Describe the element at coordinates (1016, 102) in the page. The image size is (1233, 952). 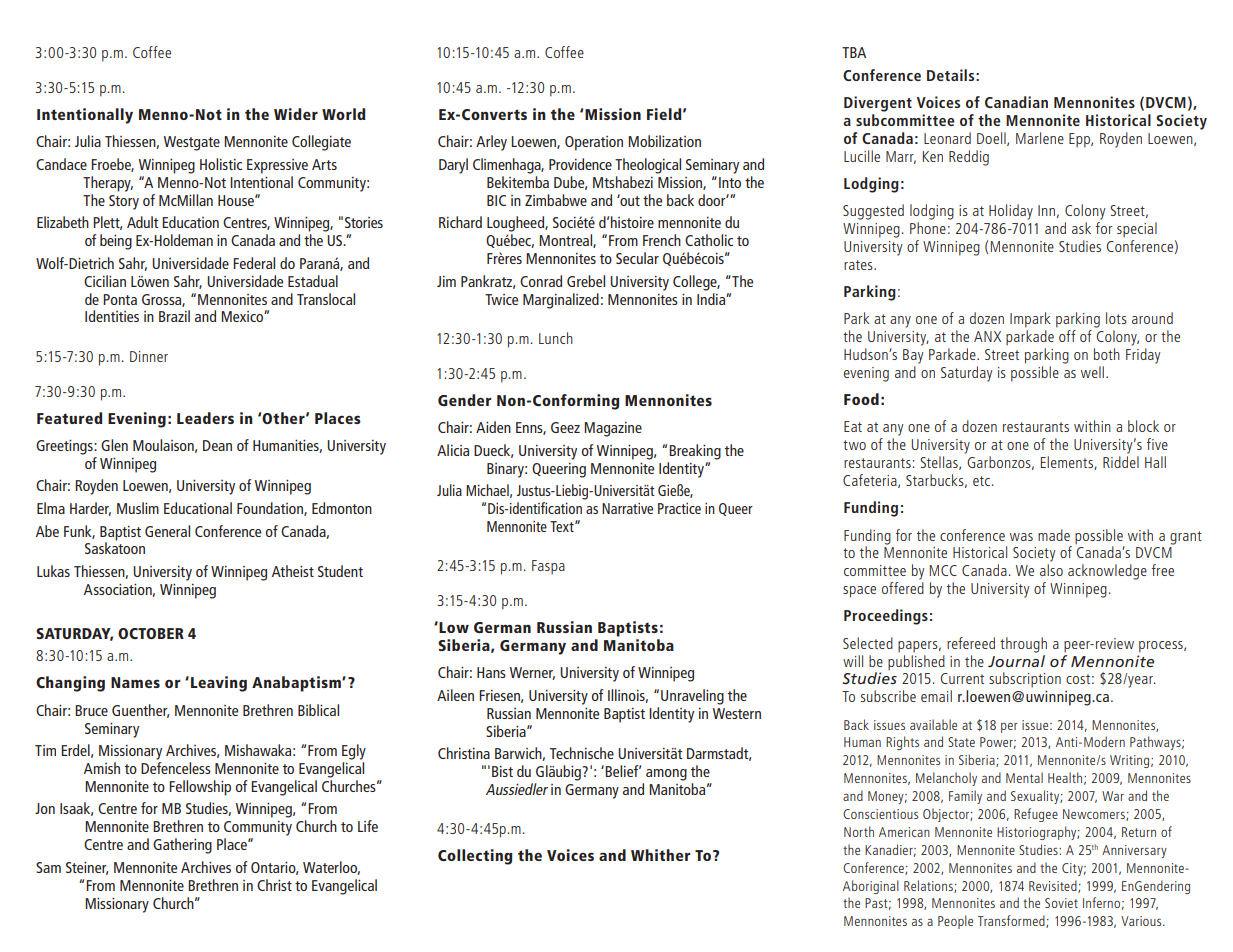
I see `Canadian` at that location.
